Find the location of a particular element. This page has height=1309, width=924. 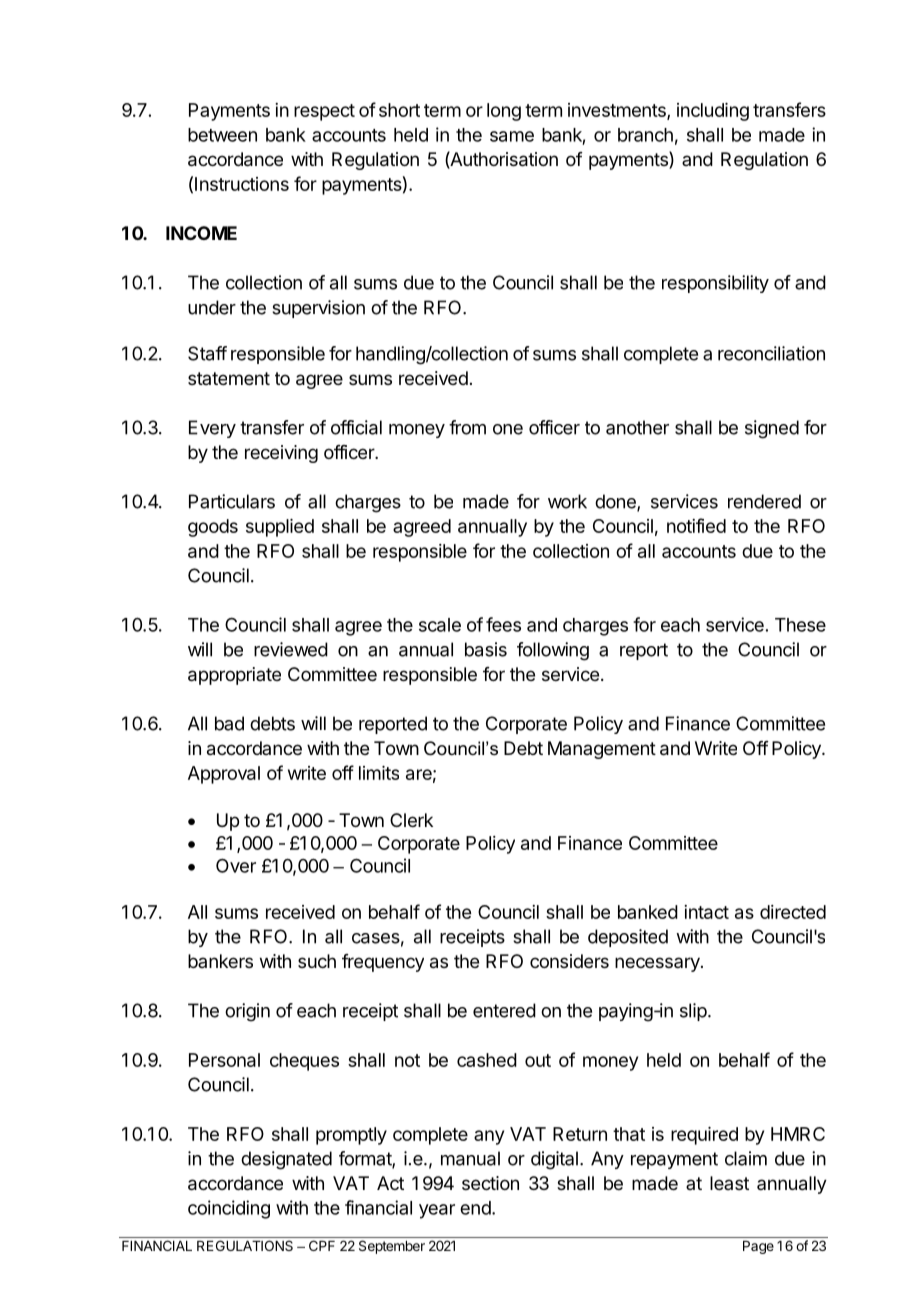

between is located at coordinates (222, 135).
